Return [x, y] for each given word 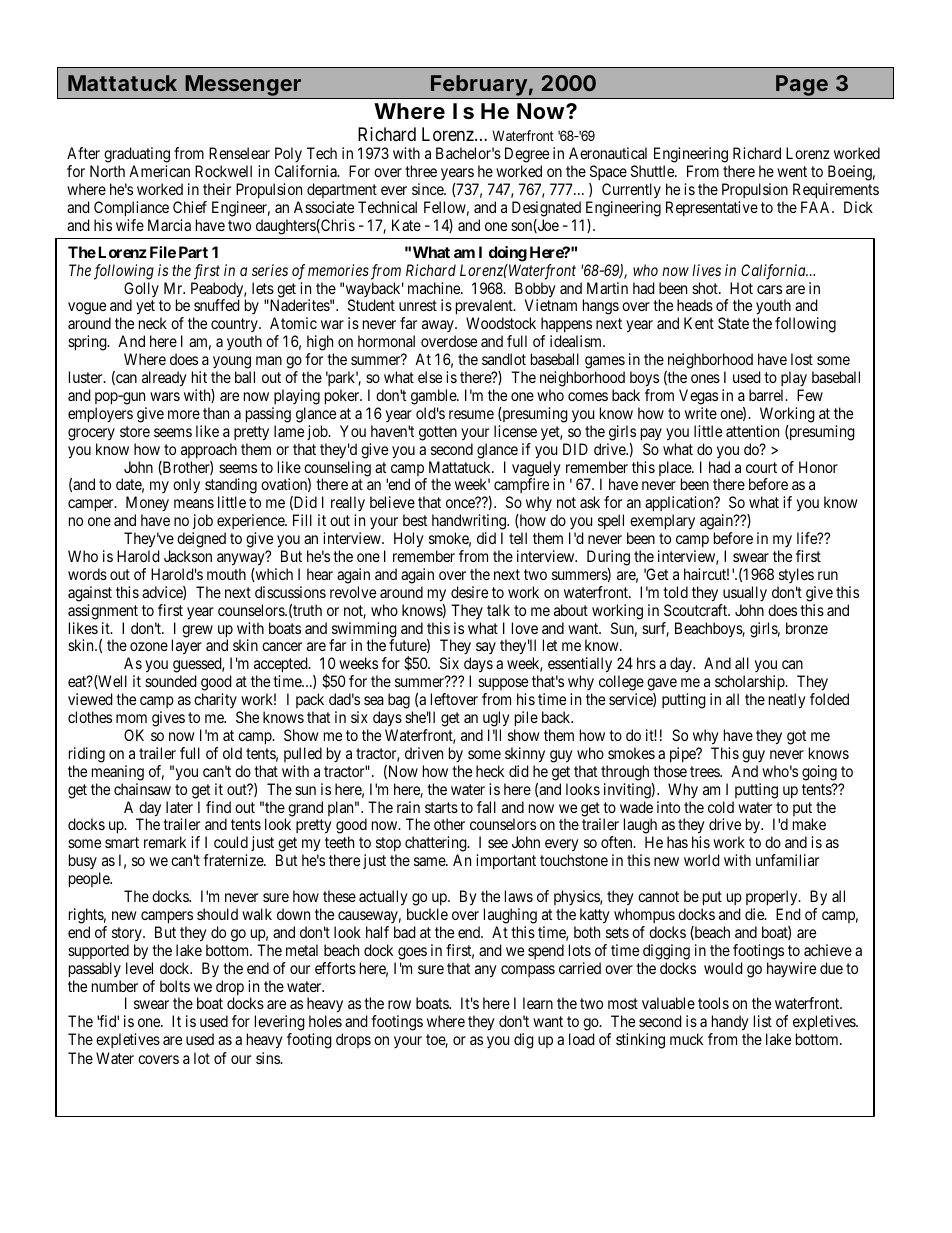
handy [729, 1024]
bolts [175, 986]
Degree [527, 156]
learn [538, 1003]
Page [802, 87]
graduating [137, 156]
